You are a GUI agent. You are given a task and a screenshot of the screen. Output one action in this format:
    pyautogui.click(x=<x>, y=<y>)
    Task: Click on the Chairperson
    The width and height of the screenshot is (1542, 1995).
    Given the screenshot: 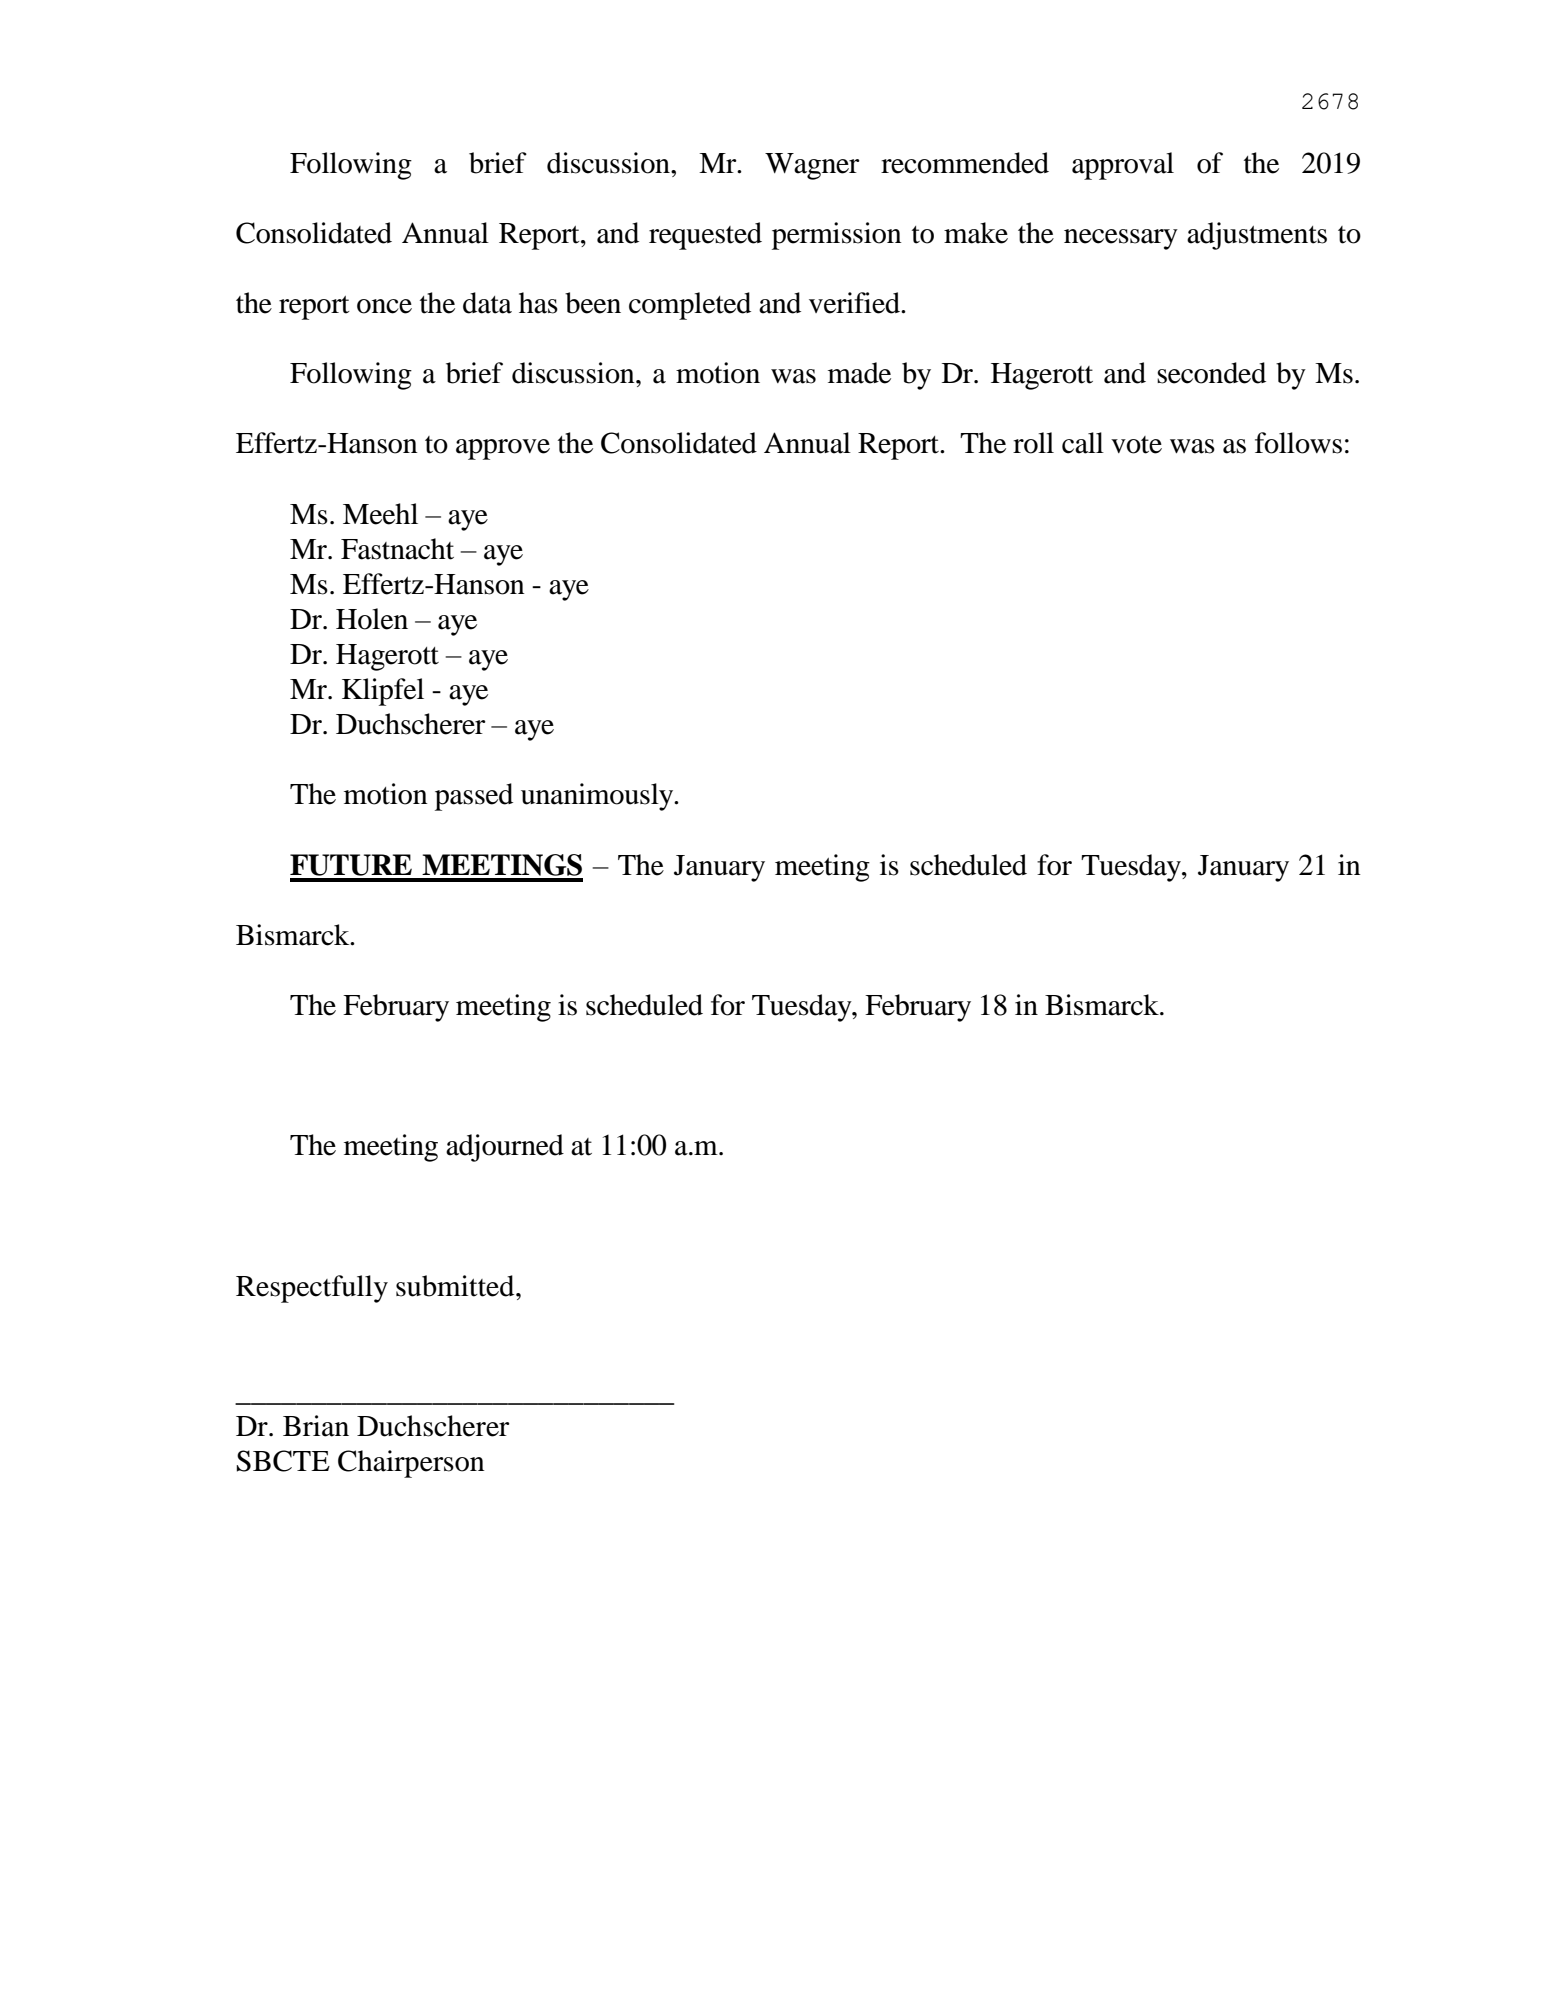 What is the action you would take?
    pyautogui.click(x=411, y=1464)
